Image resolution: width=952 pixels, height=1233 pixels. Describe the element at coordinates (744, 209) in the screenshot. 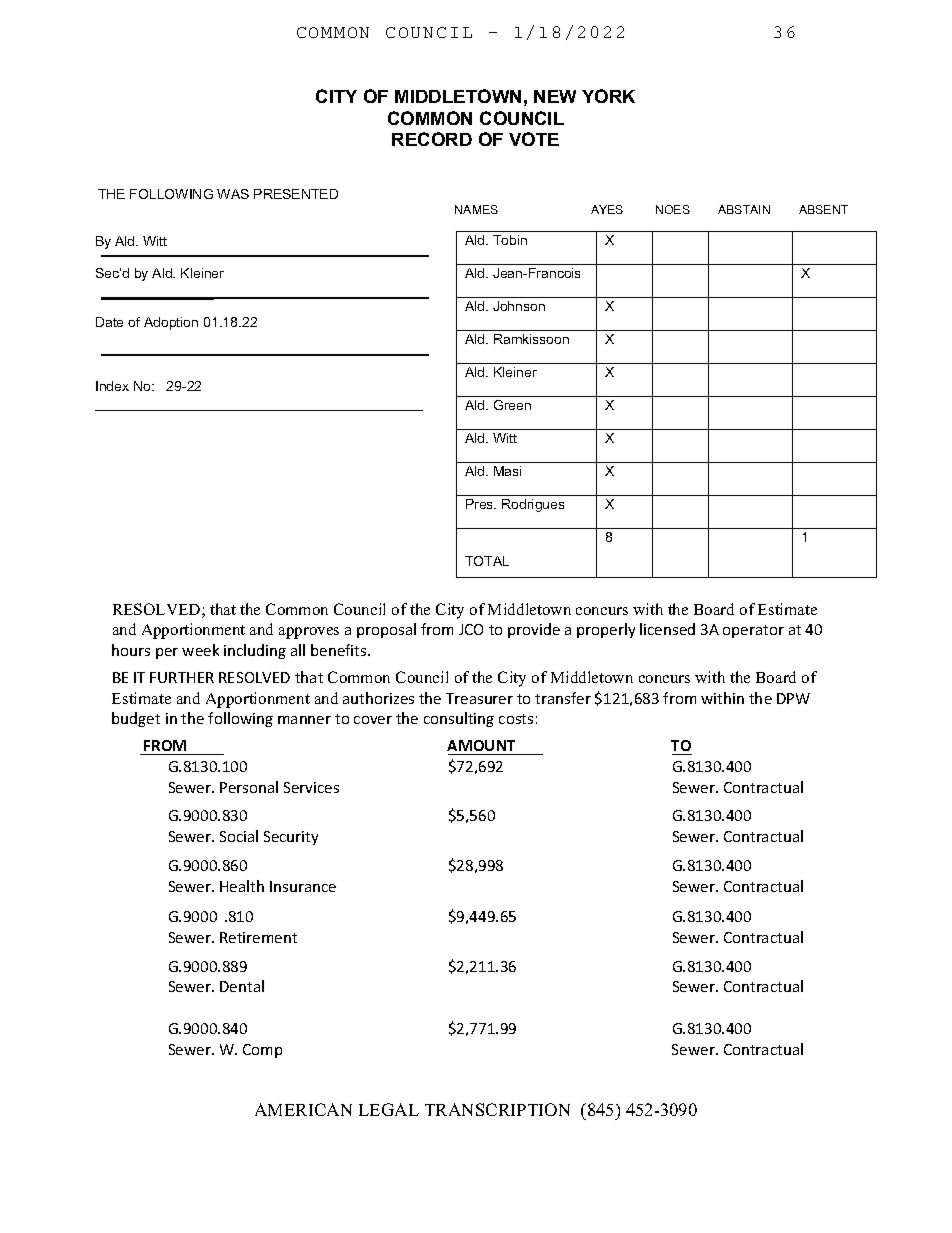

I see `ABSTAIN` at that location.
